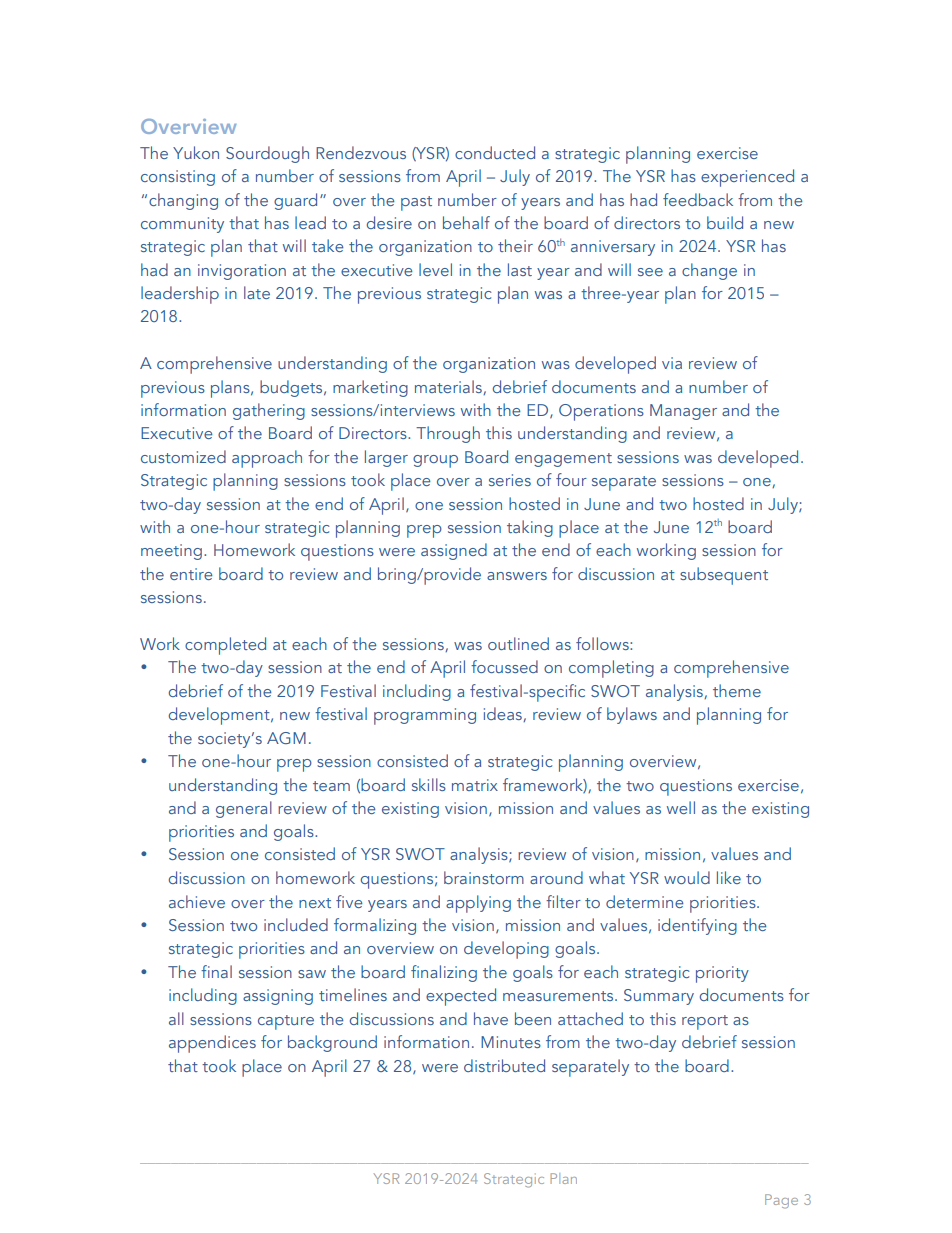 This screenshot has width=952, height=1233. I want to click on included, so click(296, 924).
